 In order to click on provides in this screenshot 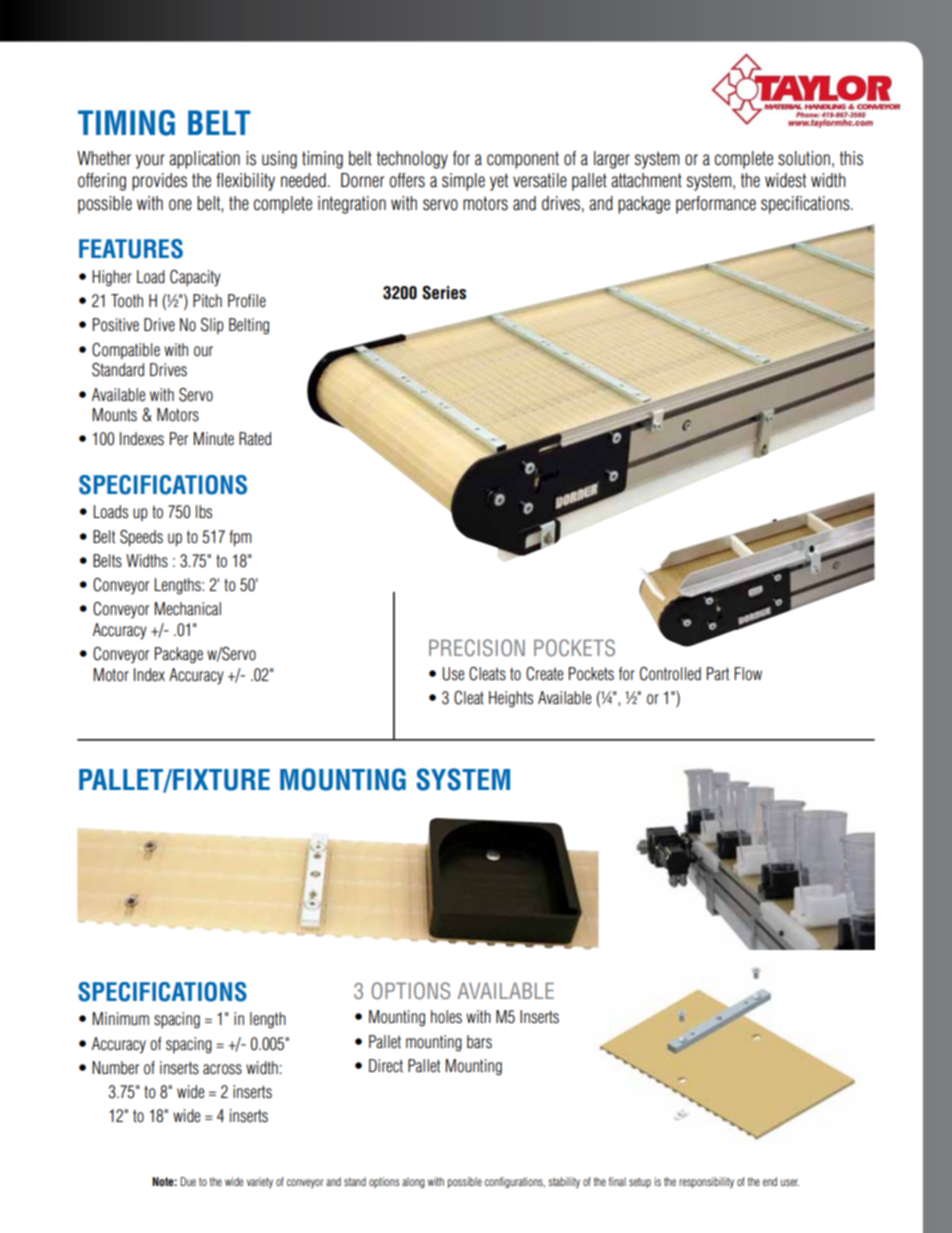, I will do `click(159, 182)`.
